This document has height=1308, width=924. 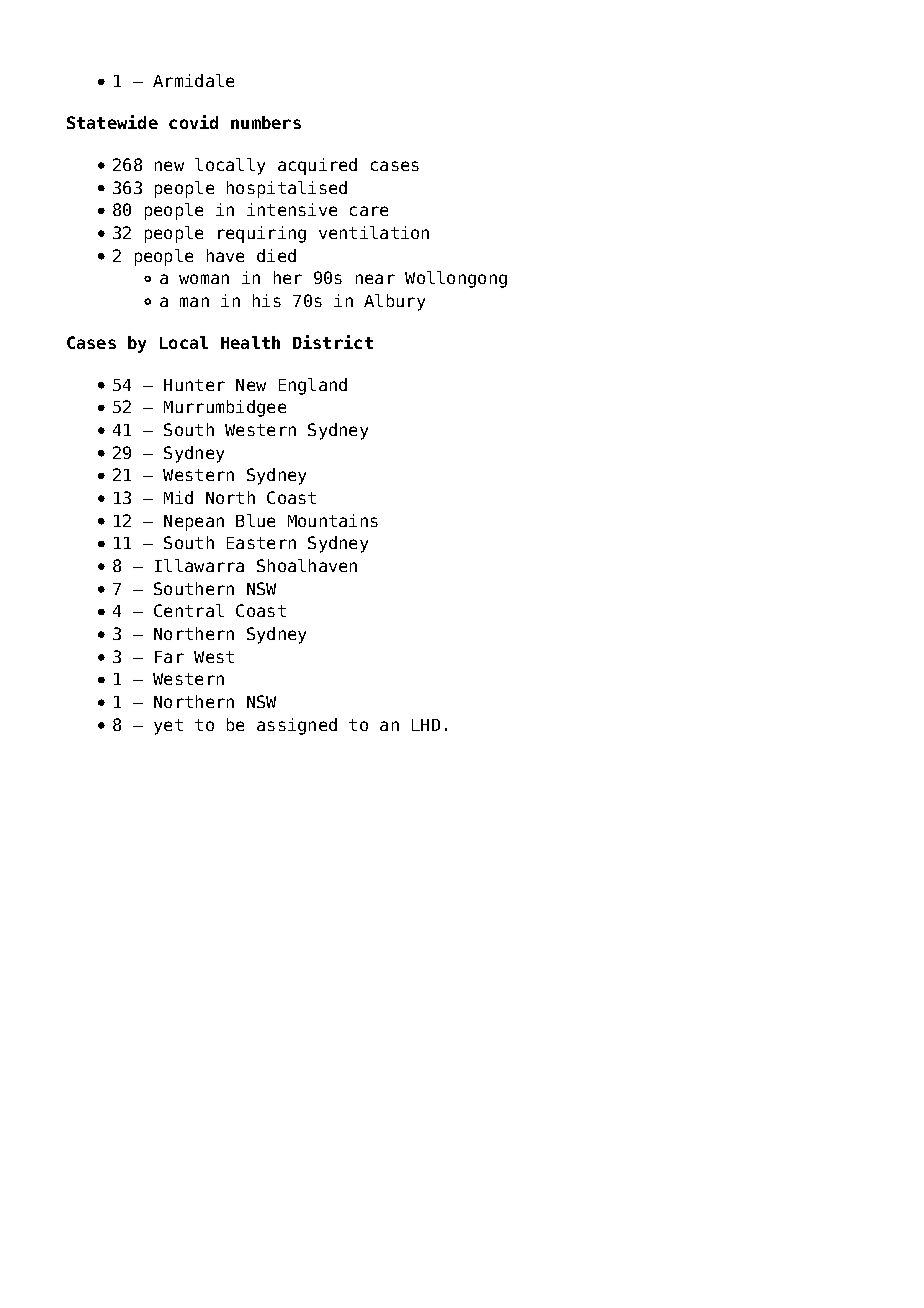 What do you see at coordinates (168, 727) in the document?
I see `yet` at bounding box center [168, 727].
